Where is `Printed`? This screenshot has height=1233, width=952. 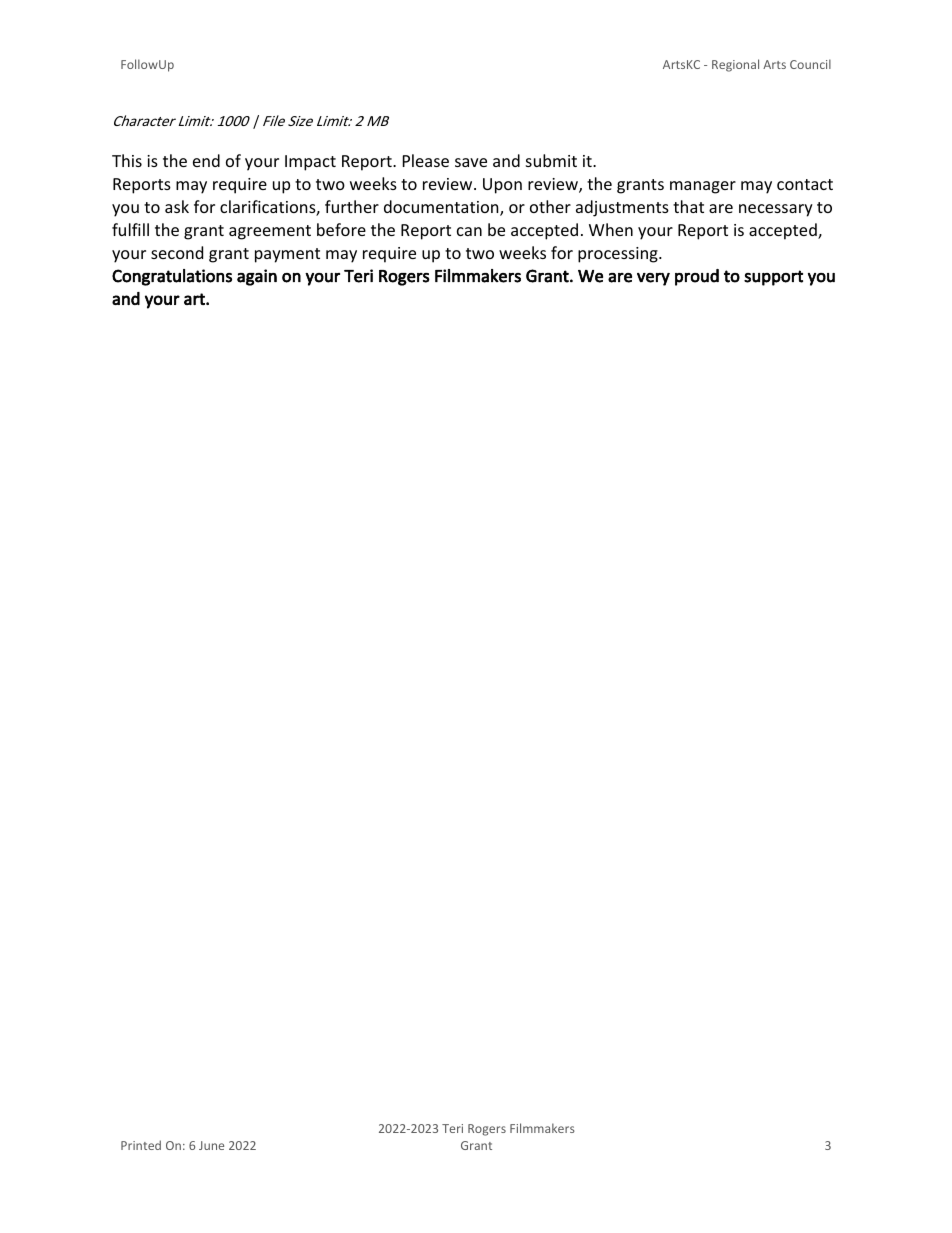 Printed is located at coordinates (141, 1145).
